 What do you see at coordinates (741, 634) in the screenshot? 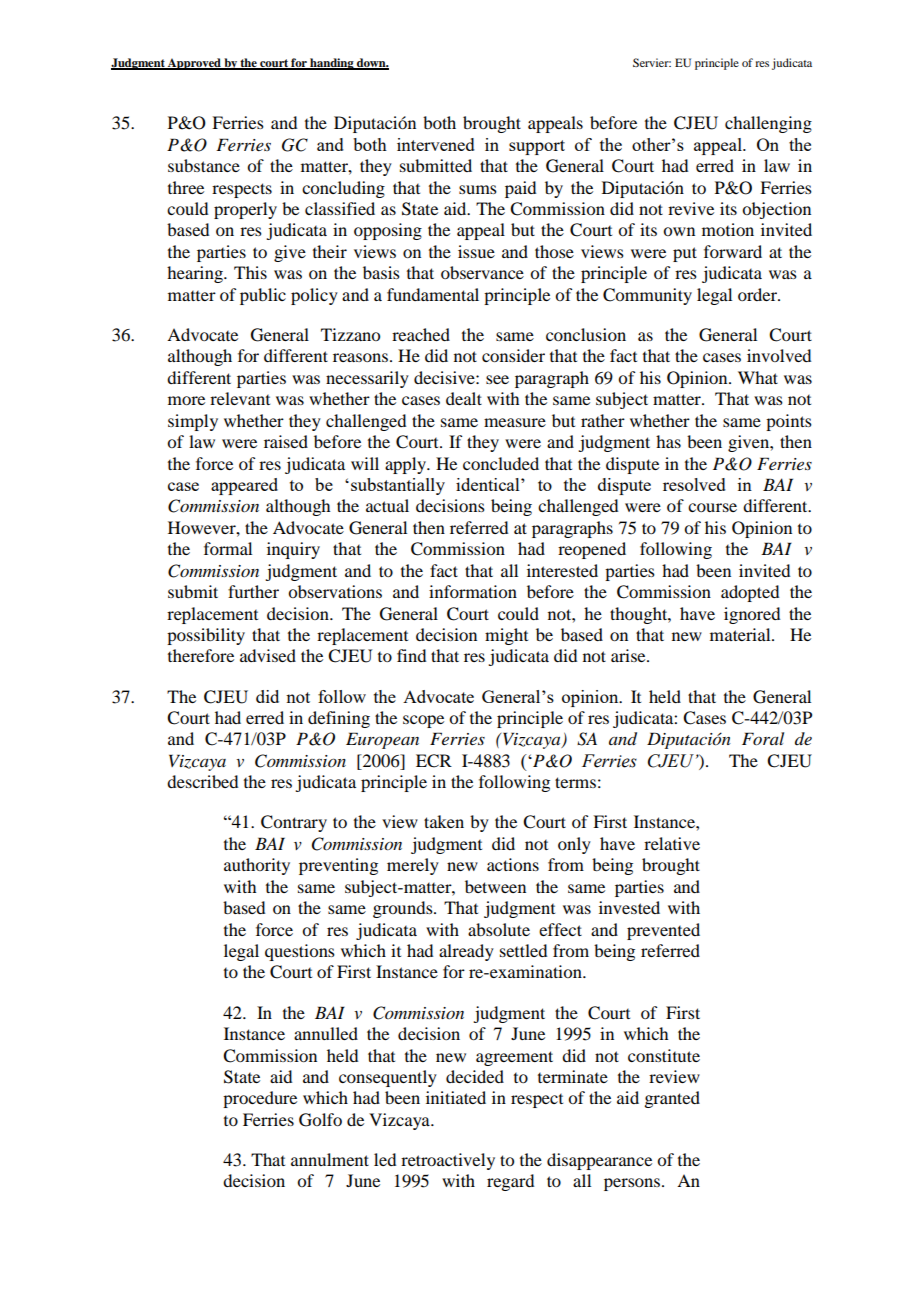
I see `material` at bounding box center [741, 634].
